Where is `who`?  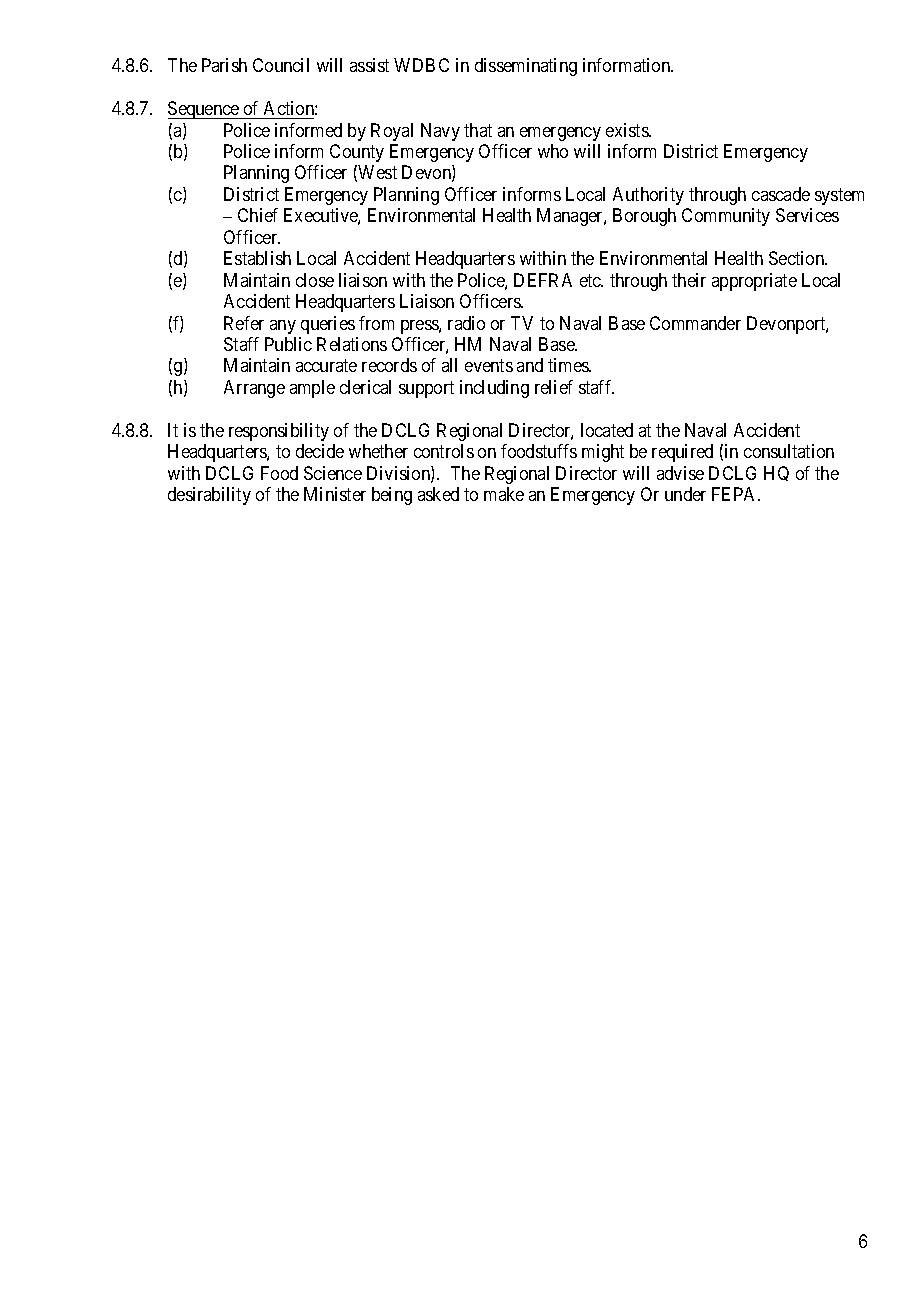 who is located at coordinates (553, 151).
